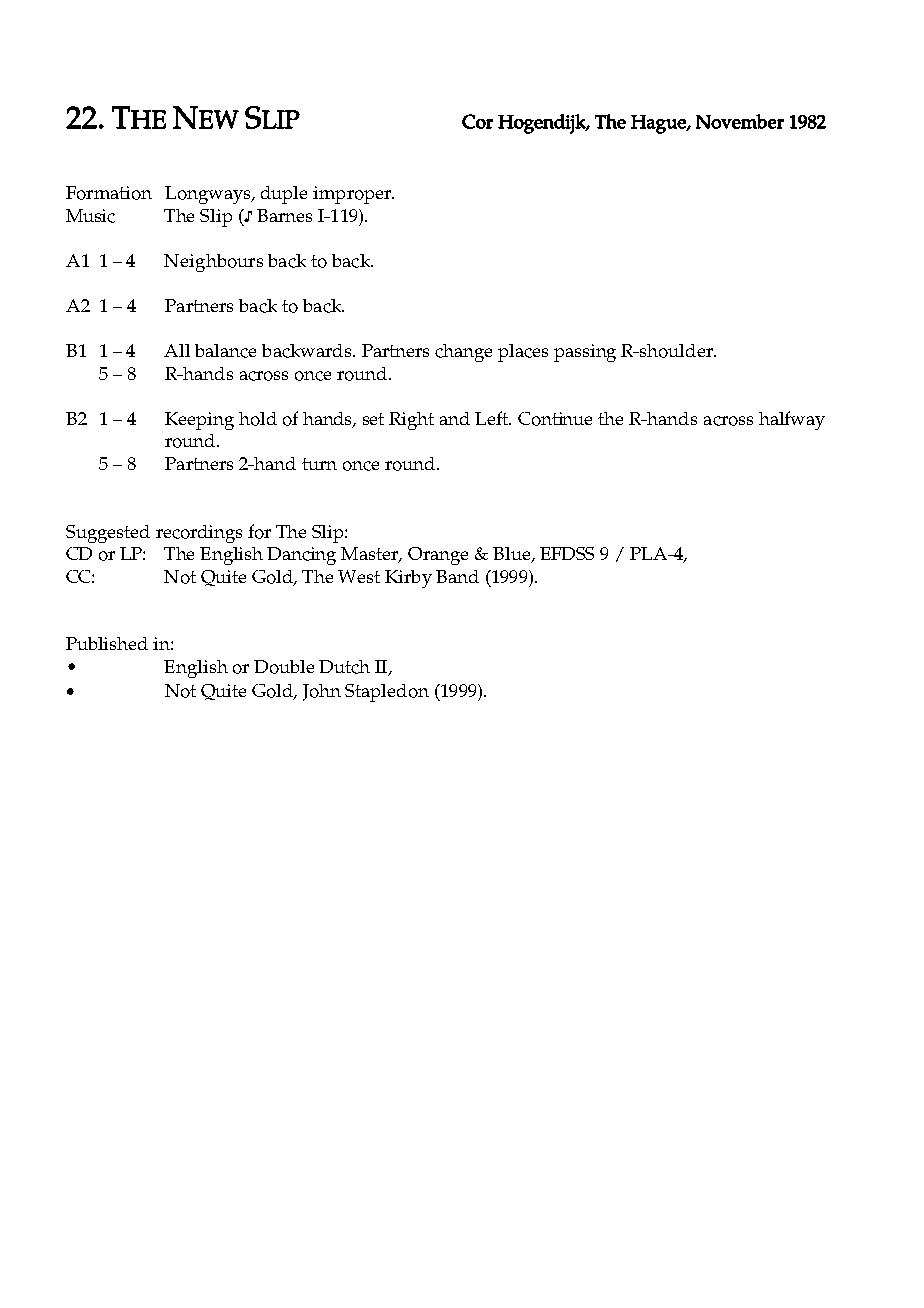  What do you see at coordinates (319, 464) in the page?
I see `turn` at bounding box center [319, 464].
